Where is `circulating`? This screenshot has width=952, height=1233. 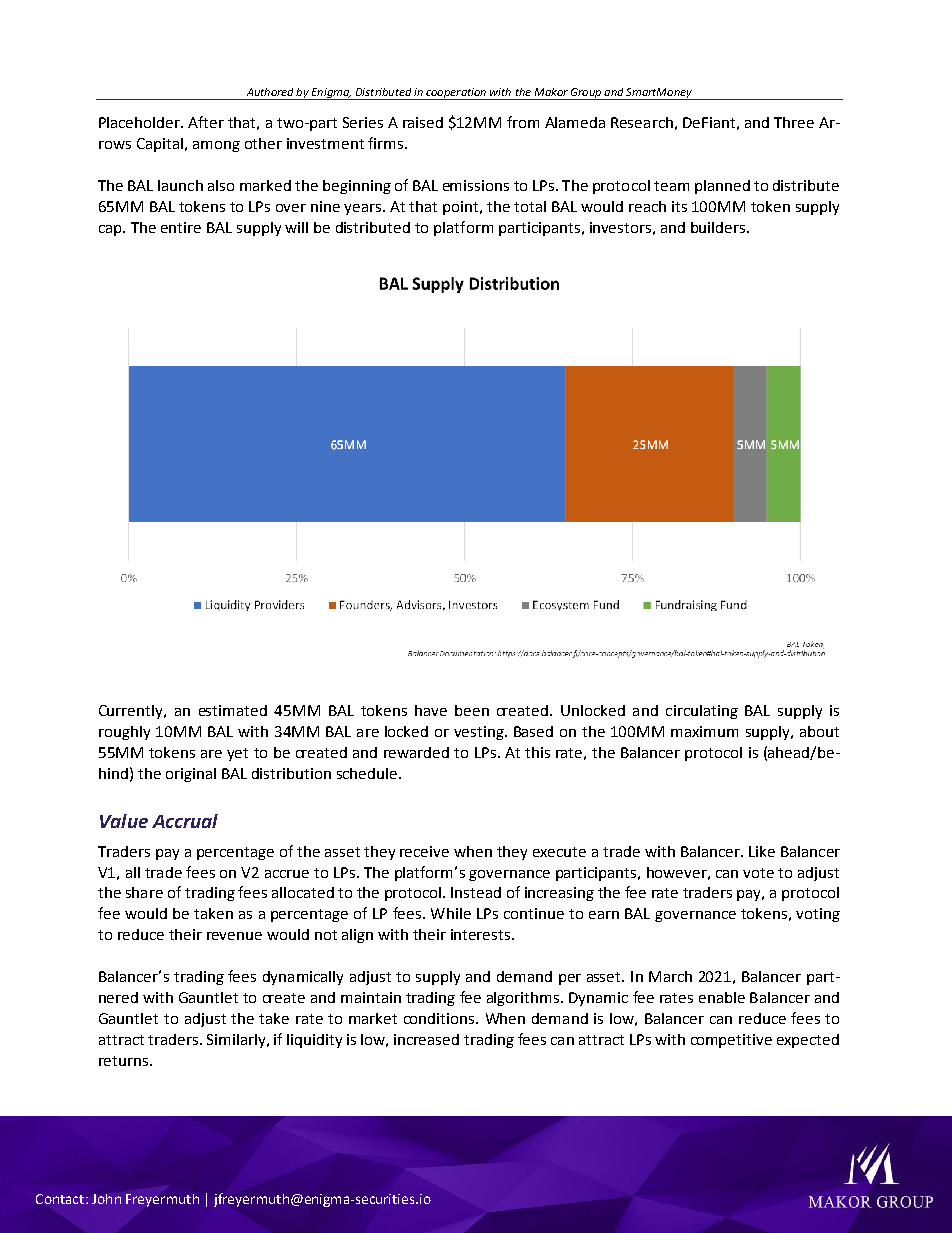
circulating is located at coordinates (702, 712).
